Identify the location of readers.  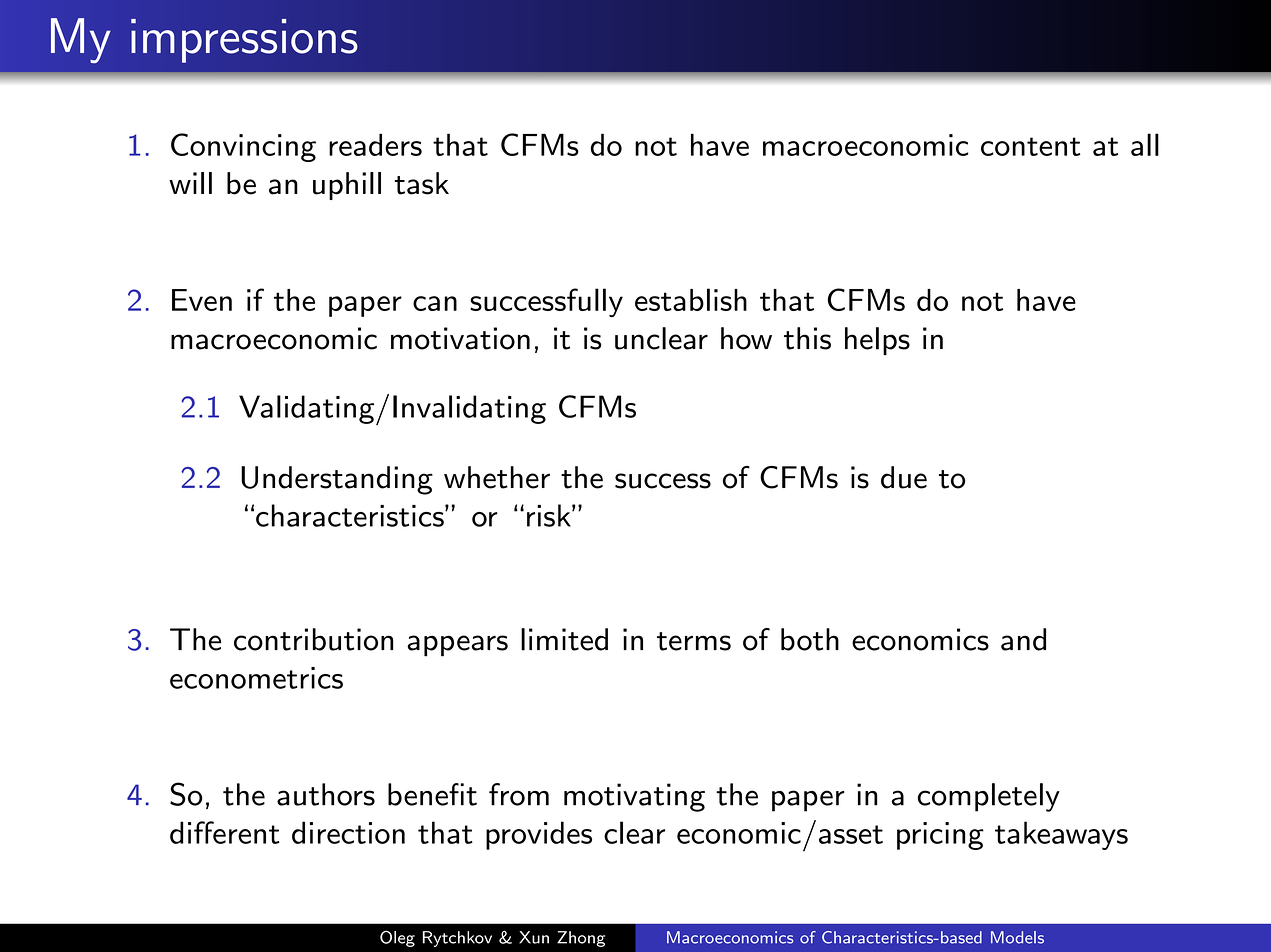
(375, 144).
